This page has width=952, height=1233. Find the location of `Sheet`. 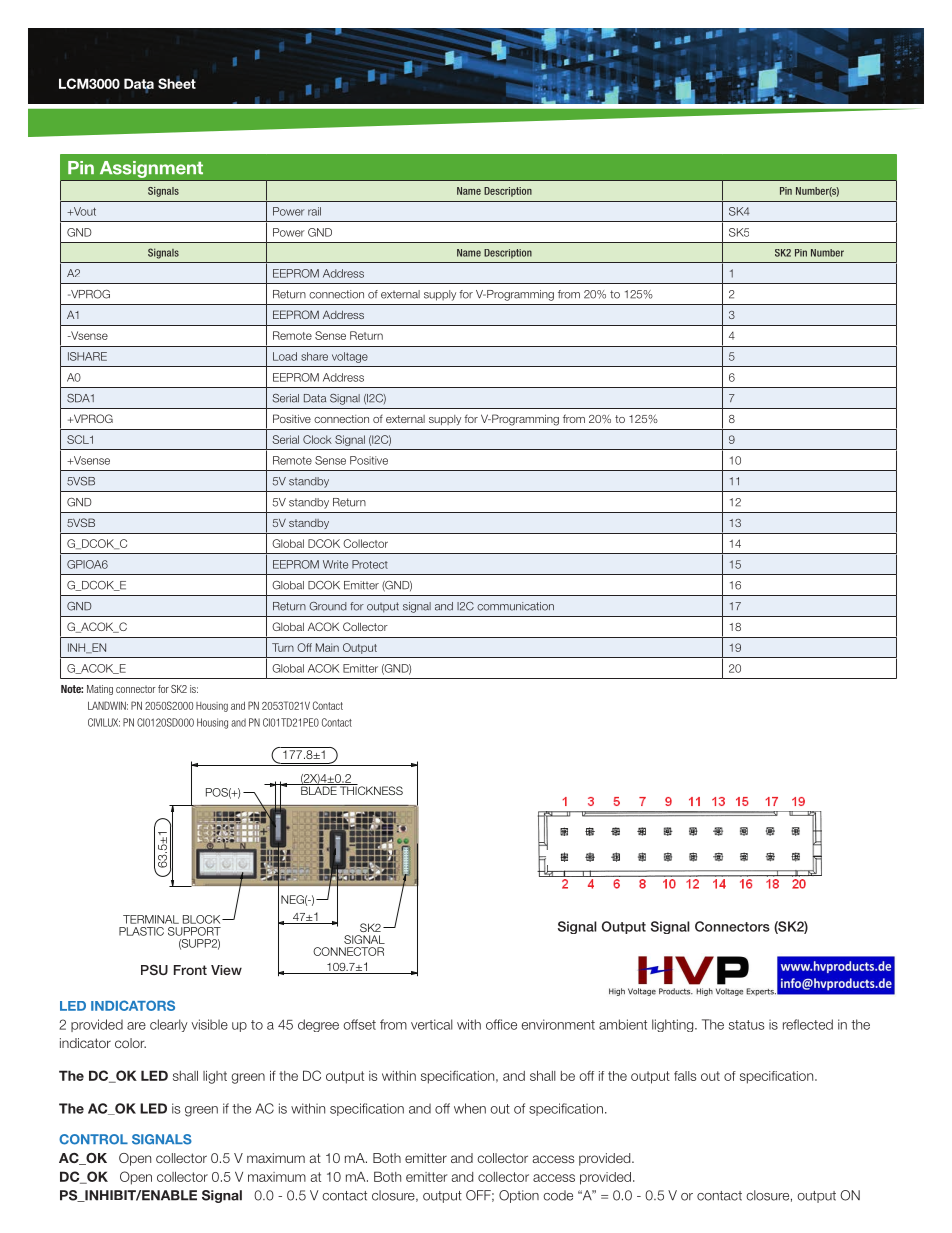

Sheet is located at coordinates (177, 83).
